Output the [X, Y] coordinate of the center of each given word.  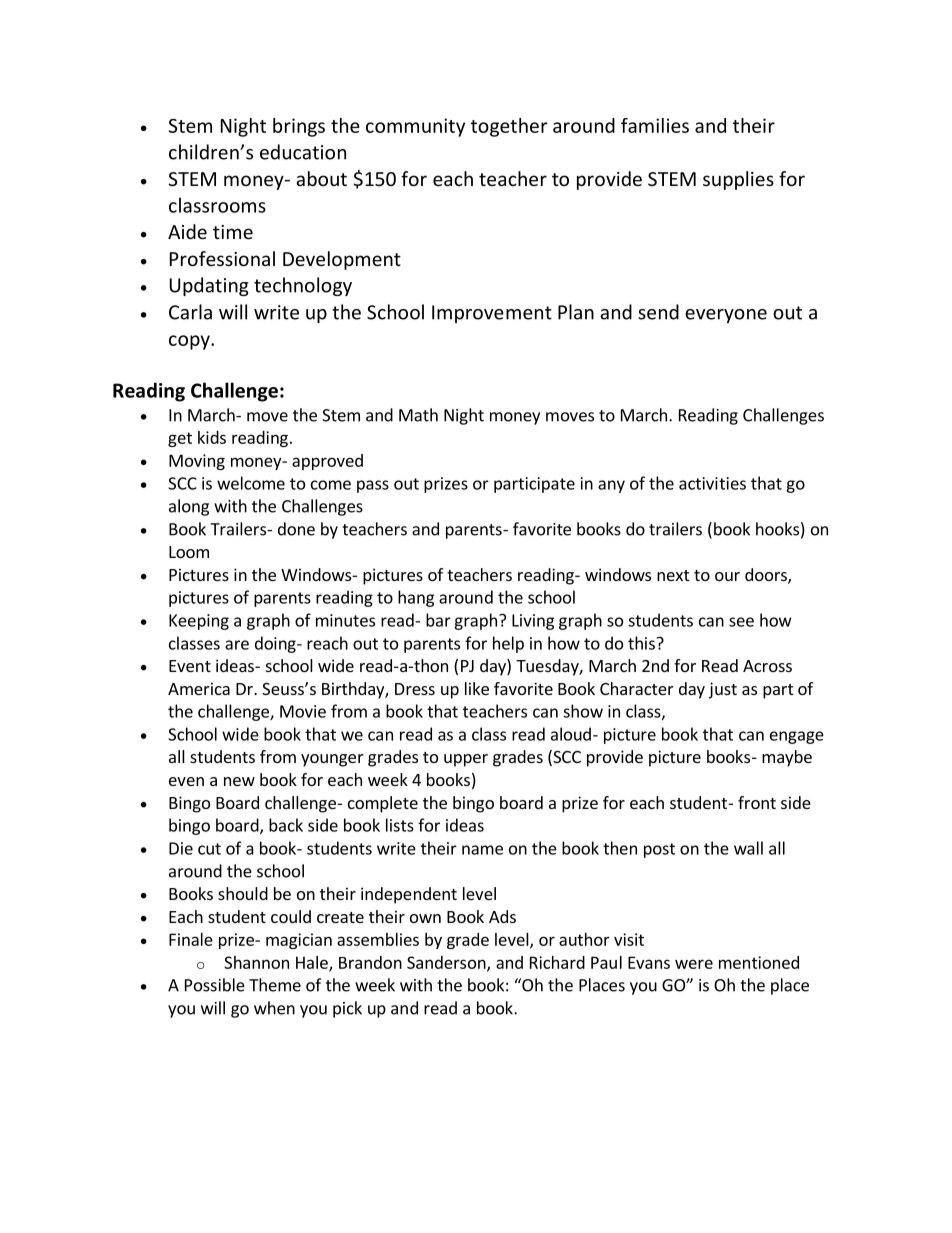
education [303, 152]
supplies [738, 180]
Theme [275, 985]
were [694, 964]
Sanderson [447, 963]
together [509, 127]
